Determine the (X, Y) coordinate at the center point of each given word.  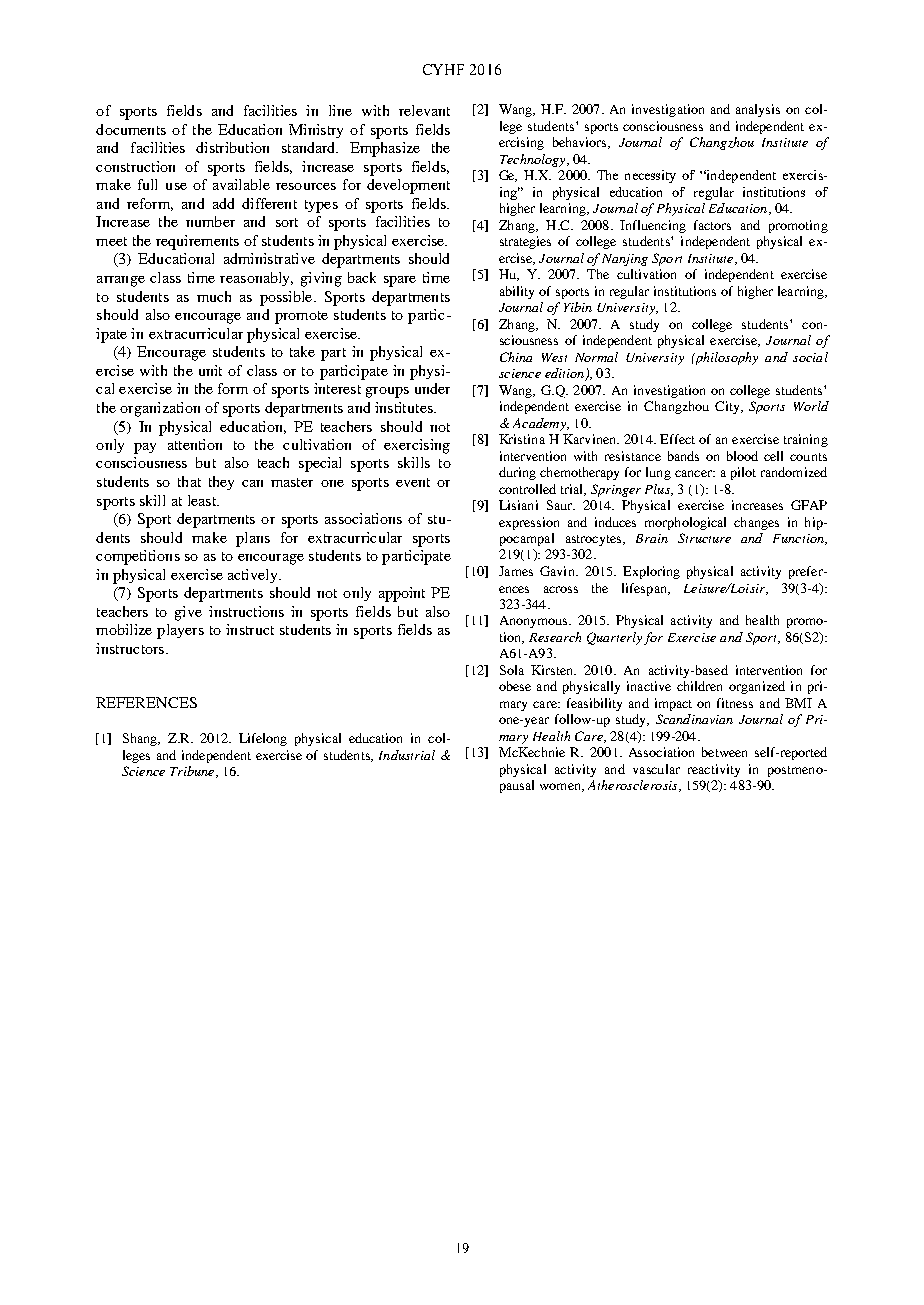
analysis (758, 110)
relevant (424, 110)
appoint (402, 594)
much (214, 296)
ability (517, 292)
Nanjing (625, 260)
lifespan (645, 589)
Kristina (522, 439)
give (188, 613)
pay (145, 448)
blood (742, 456)
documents (131, 129)
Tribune (193, 772)
